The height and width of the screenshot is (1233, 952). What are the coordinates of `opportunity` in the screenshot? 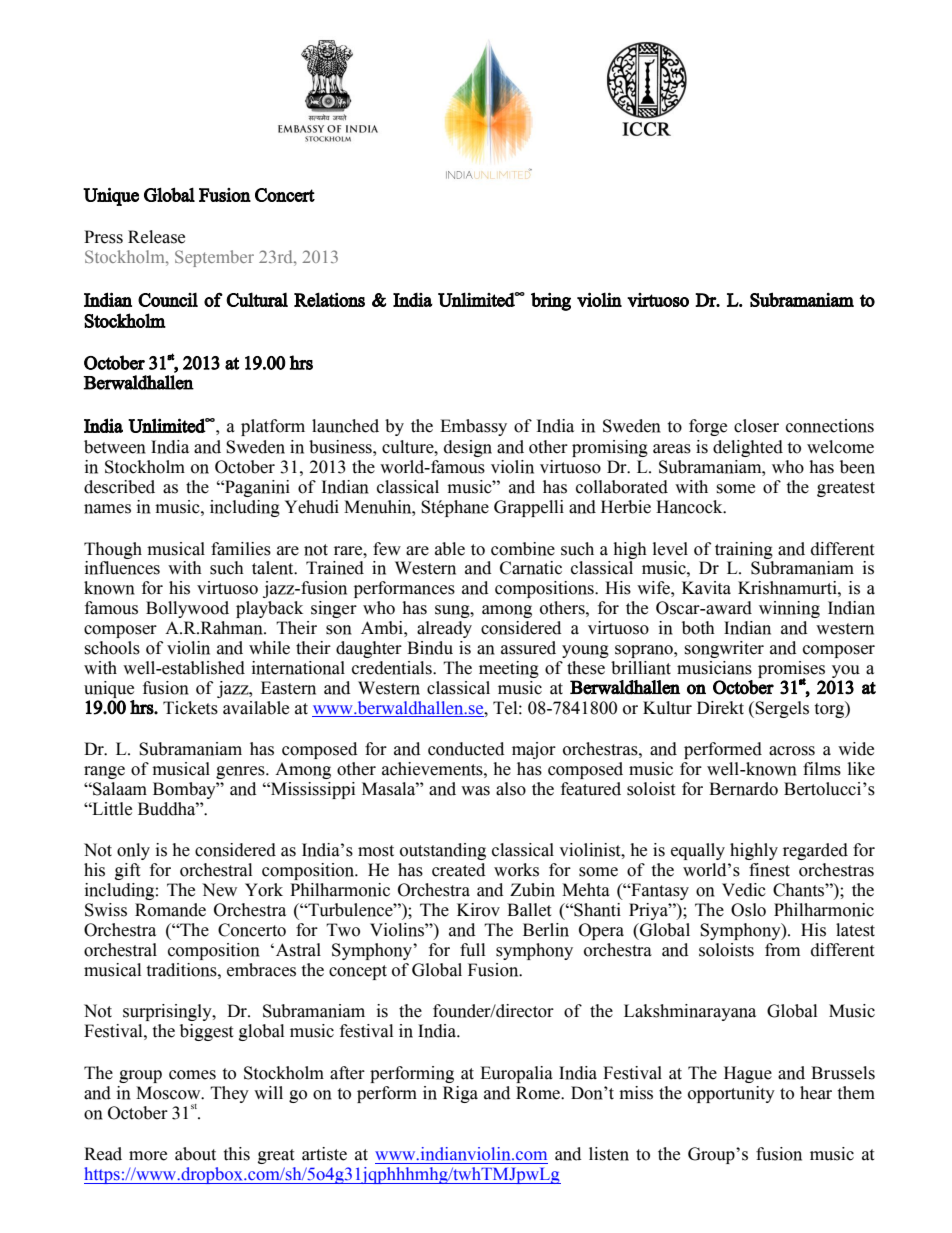 It's located at (731, 1094).
